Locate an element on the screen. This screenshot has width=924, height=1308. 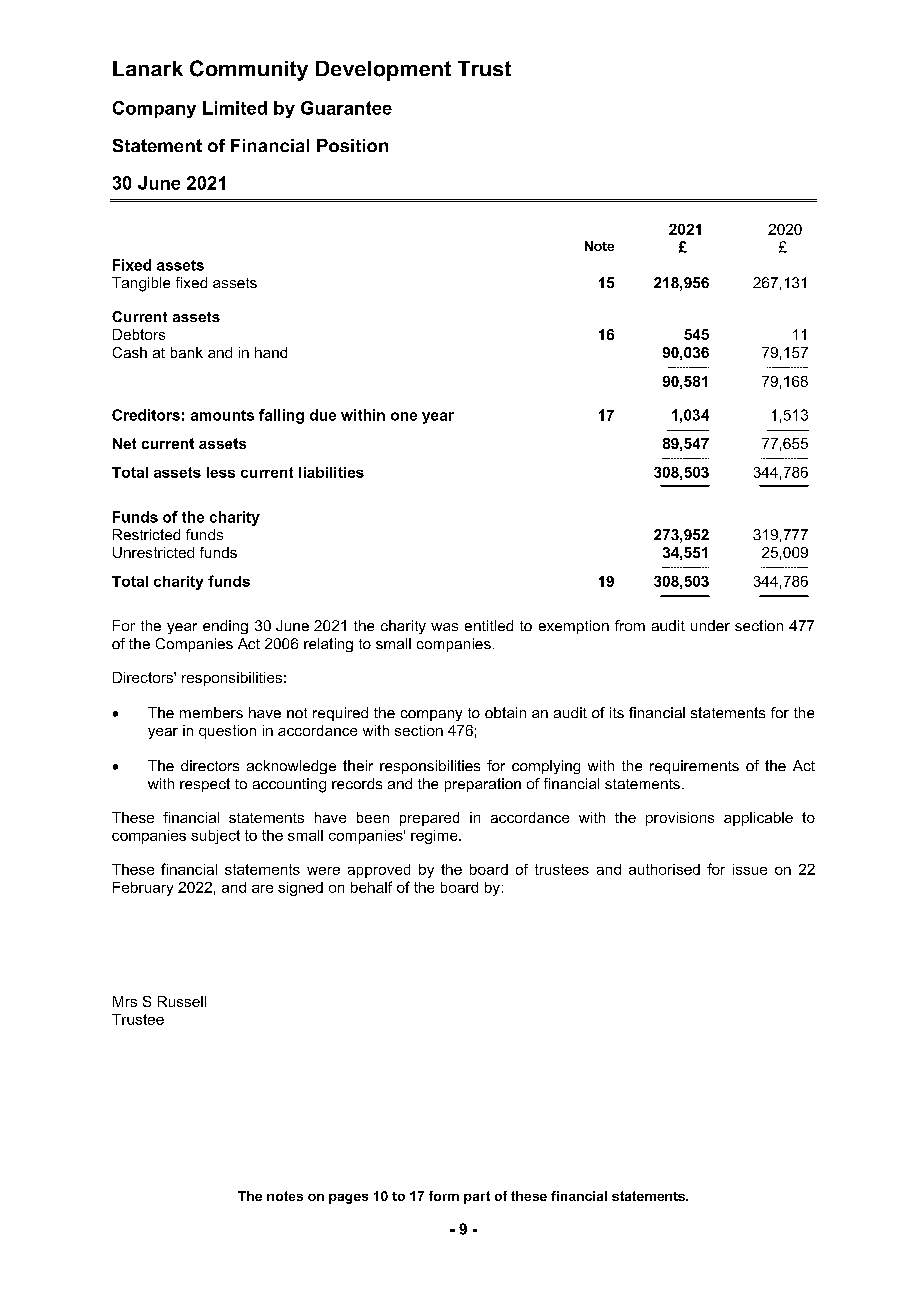
pages is located at coordinates (348, 1199).
